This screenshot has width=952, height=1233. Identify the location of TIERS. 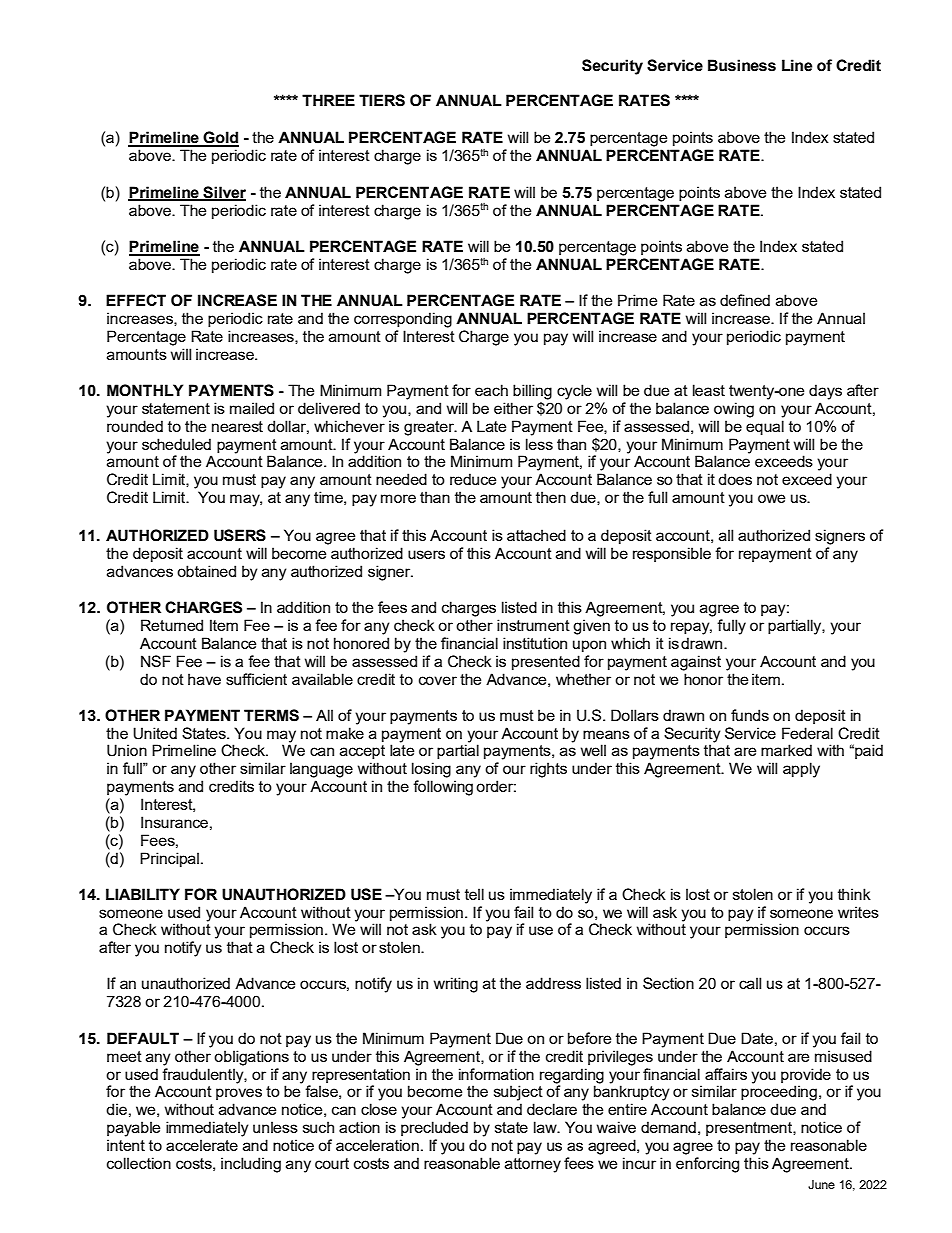
(382, 100).
